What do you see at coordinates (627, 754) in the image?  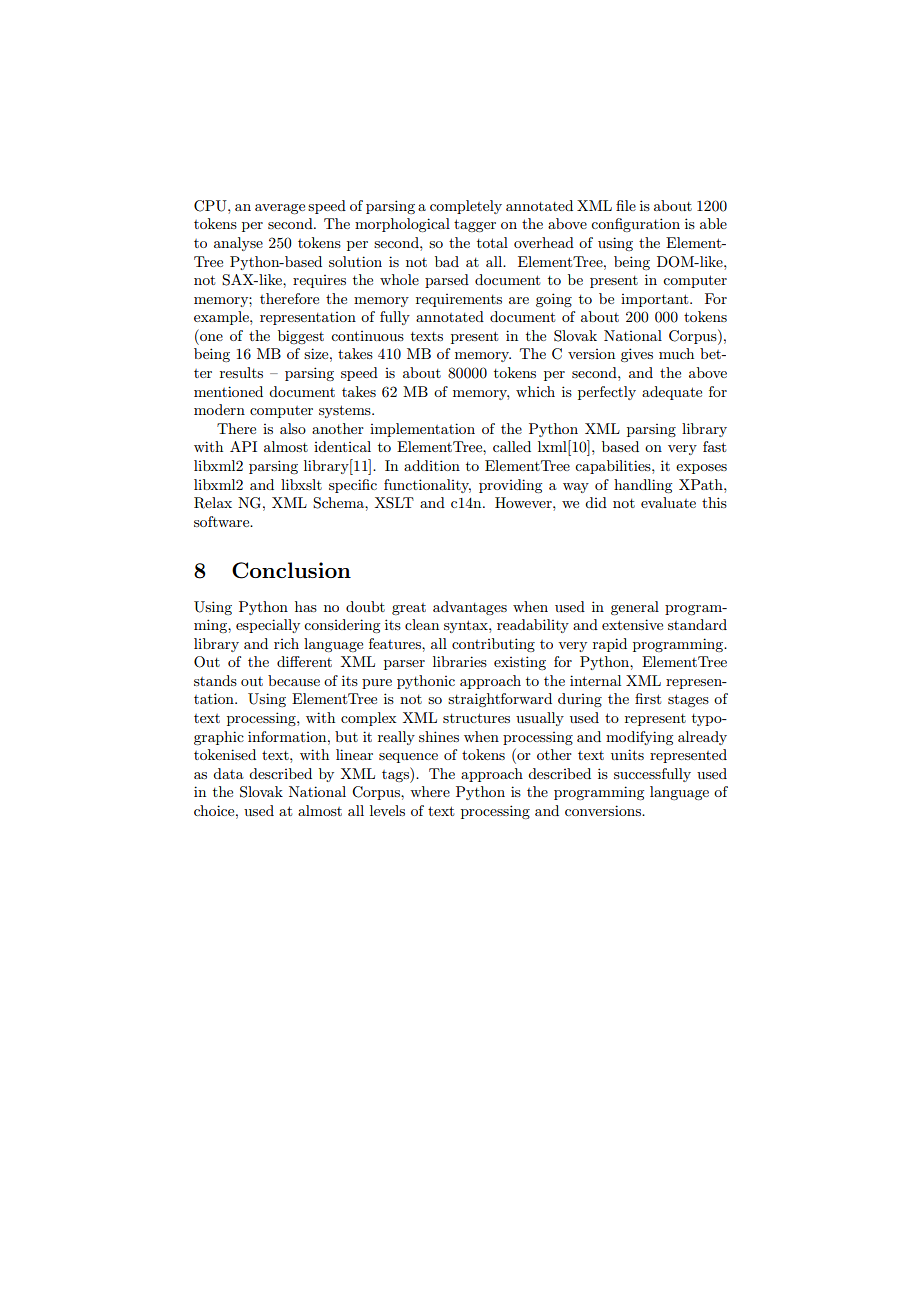 I see `units` at bounding box center [627, 754].
